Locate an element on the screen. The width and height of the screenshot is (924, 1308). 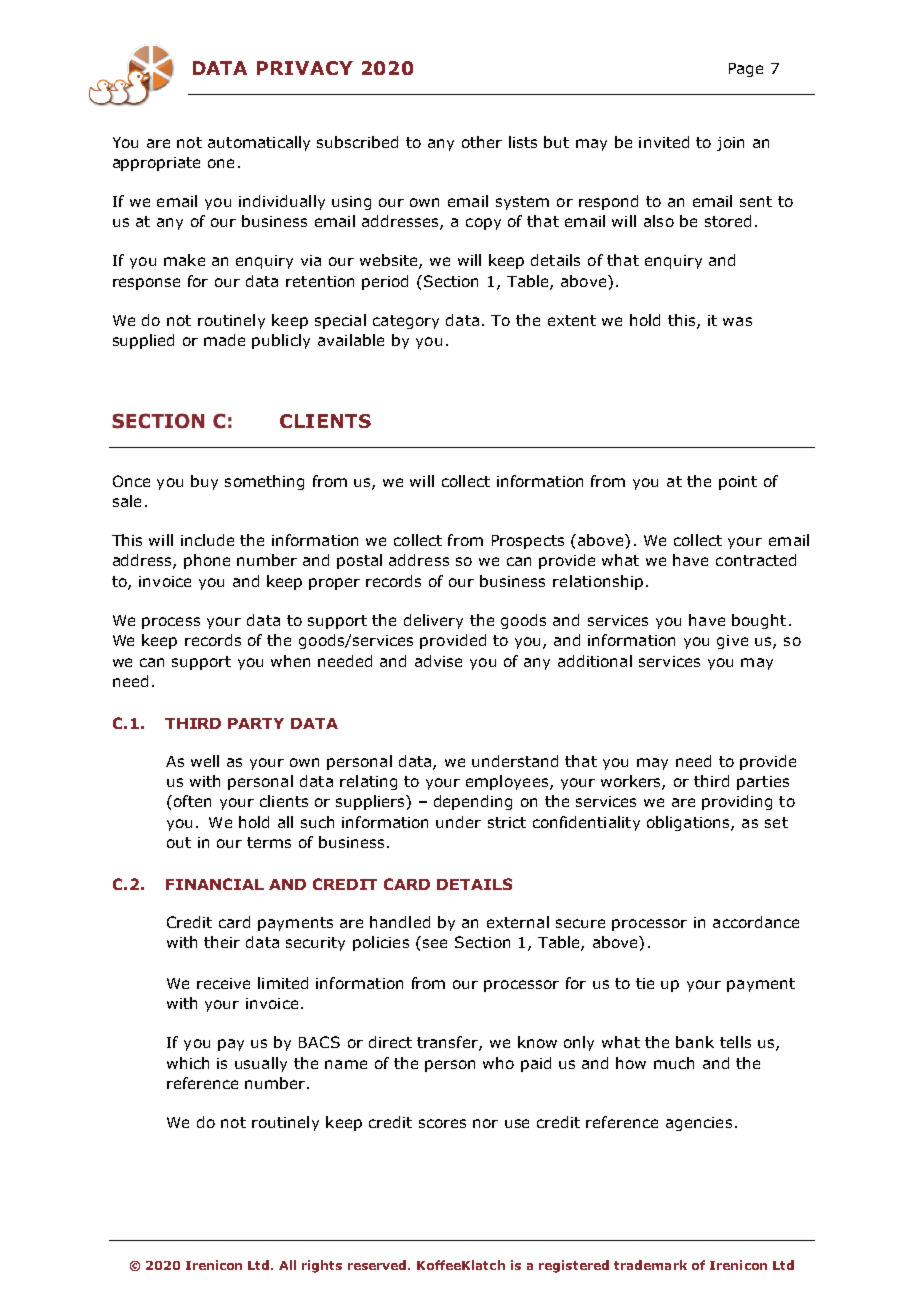
point is located at coordinates (738, 483).
